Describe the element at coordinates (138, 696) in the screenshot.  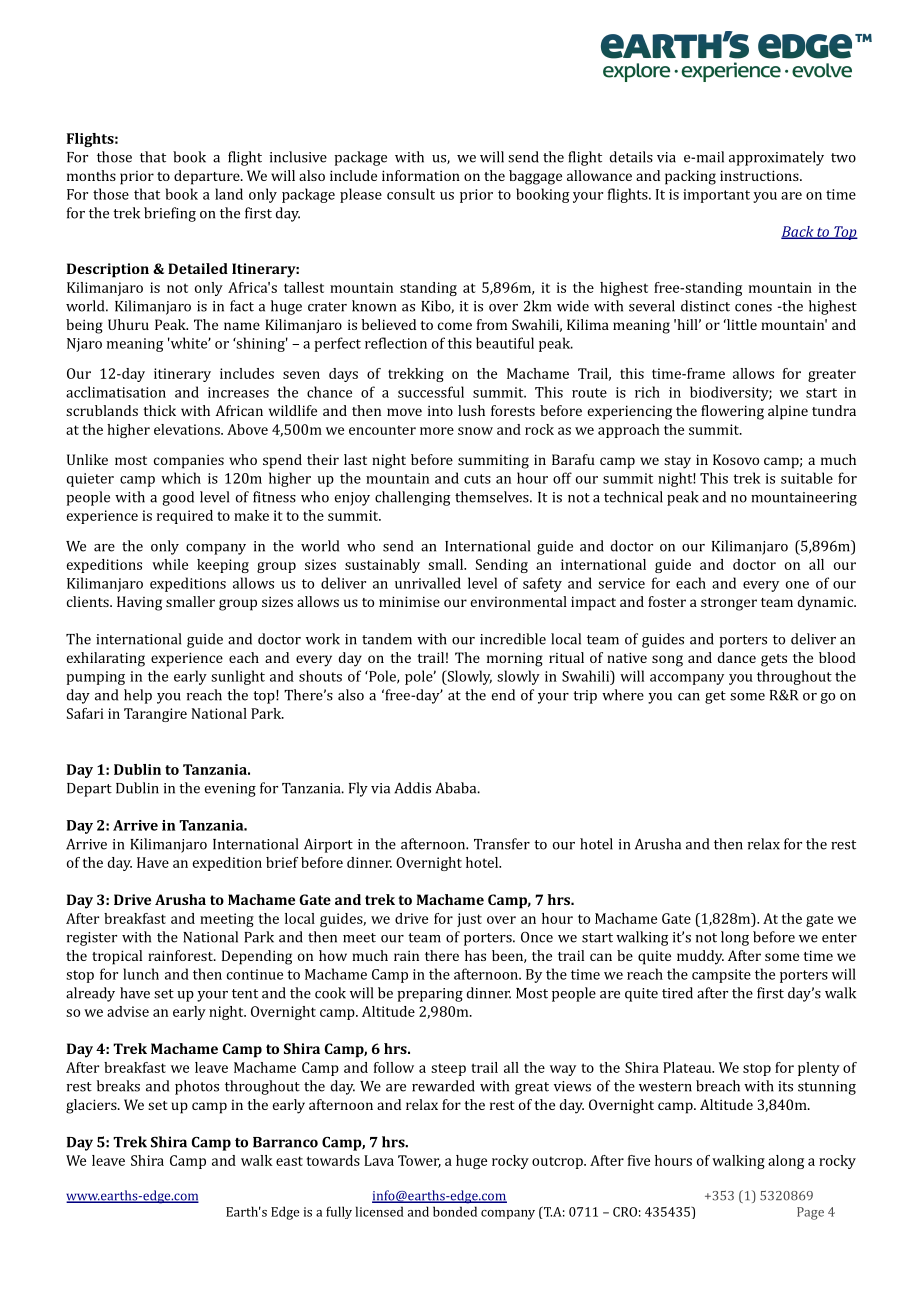
I see `help` at that location.
